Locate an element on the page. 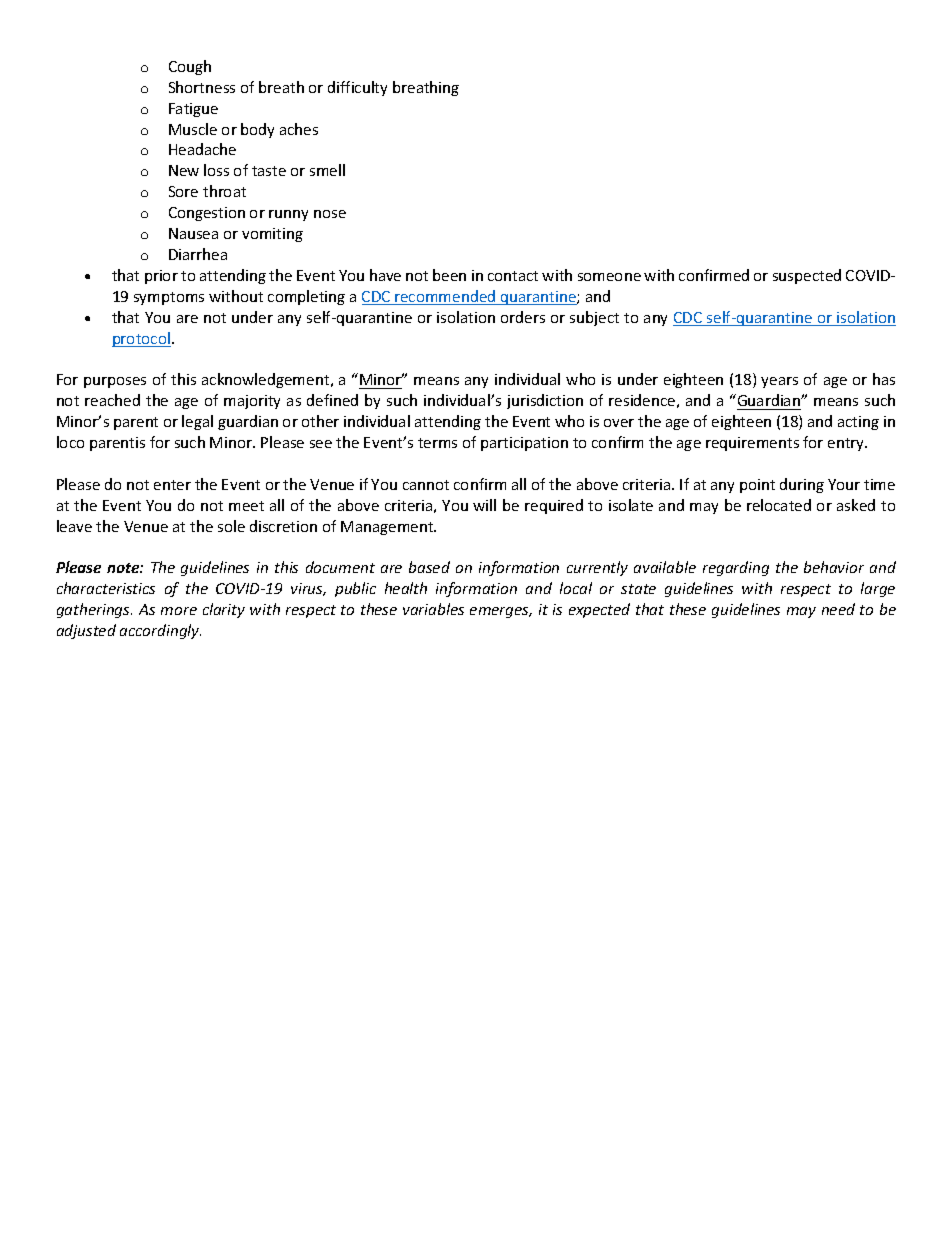  aches is located at coordinates (299, 129).
